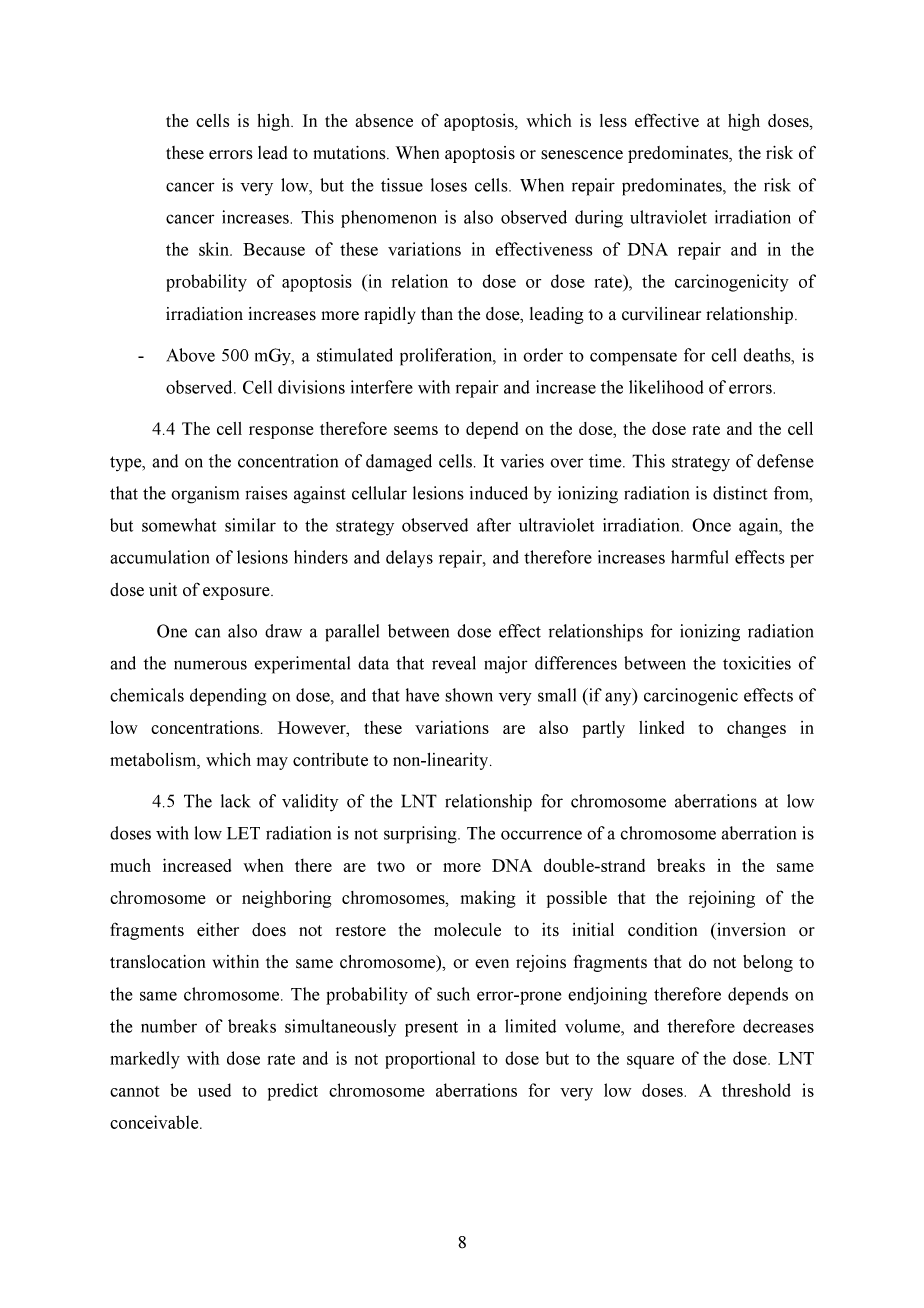  I want to click on unit, so click(163, 589).
